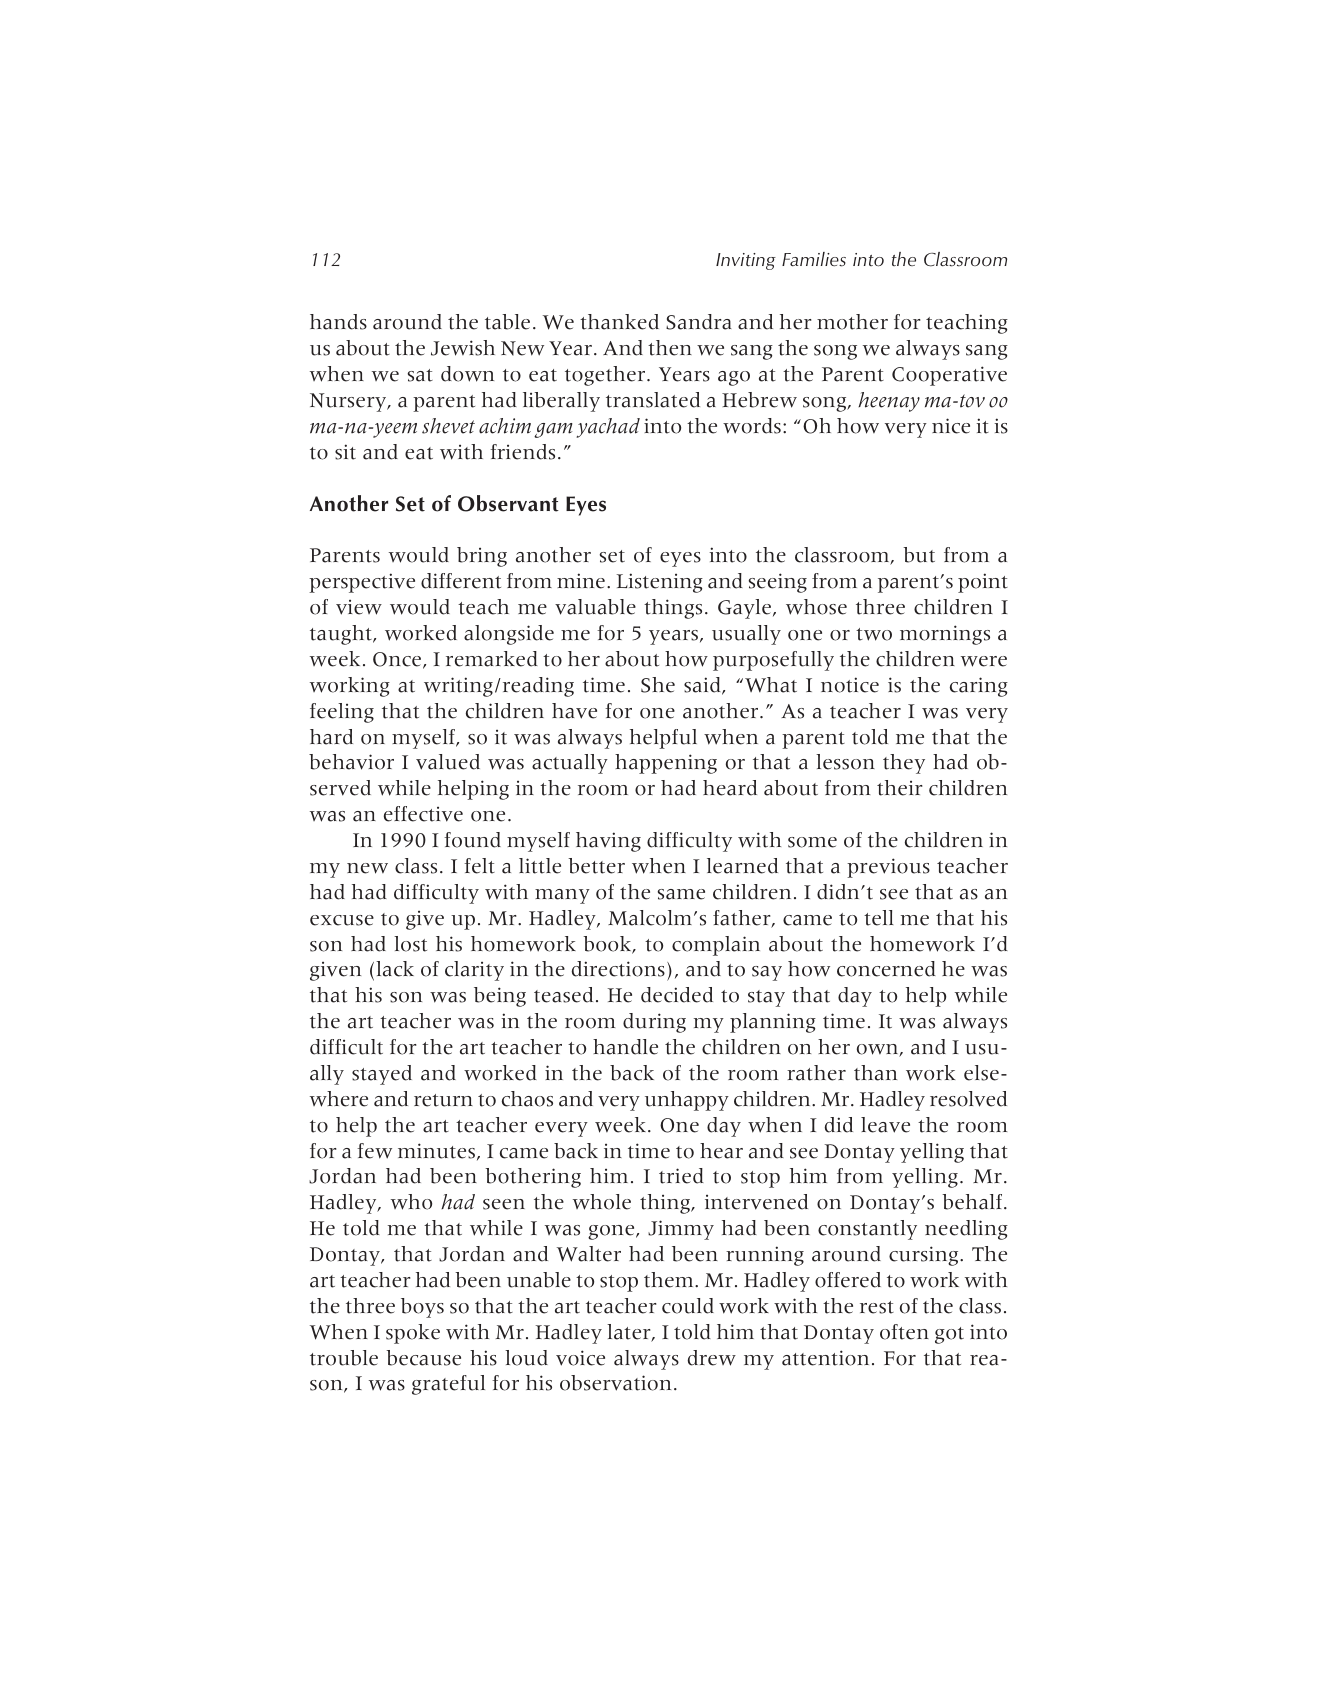  What do you see at coordinates (879, 918) in the screenshot?
I see `tell` at bounding box center [879, 918].
